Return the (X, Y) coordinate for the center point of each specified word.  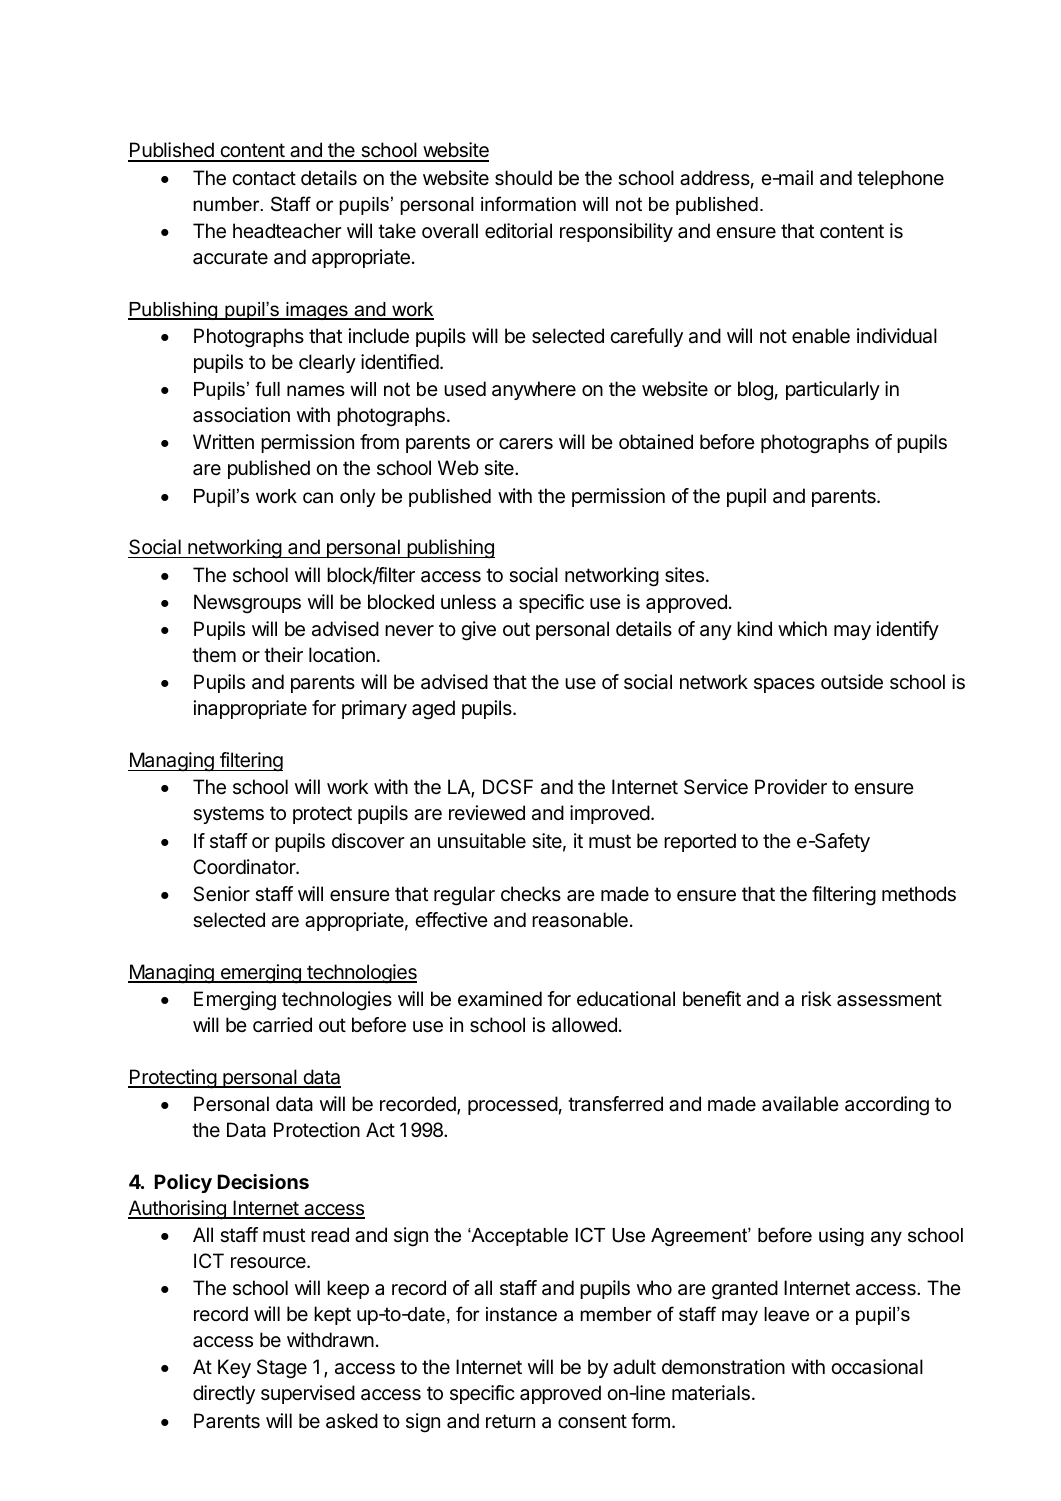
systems (228, 815)
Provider (791, 786)
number (227, 204)
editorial (518, 231)
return (510, 1421)
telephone (900, 179)
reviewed (487, 812)
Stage (282, 1369)
